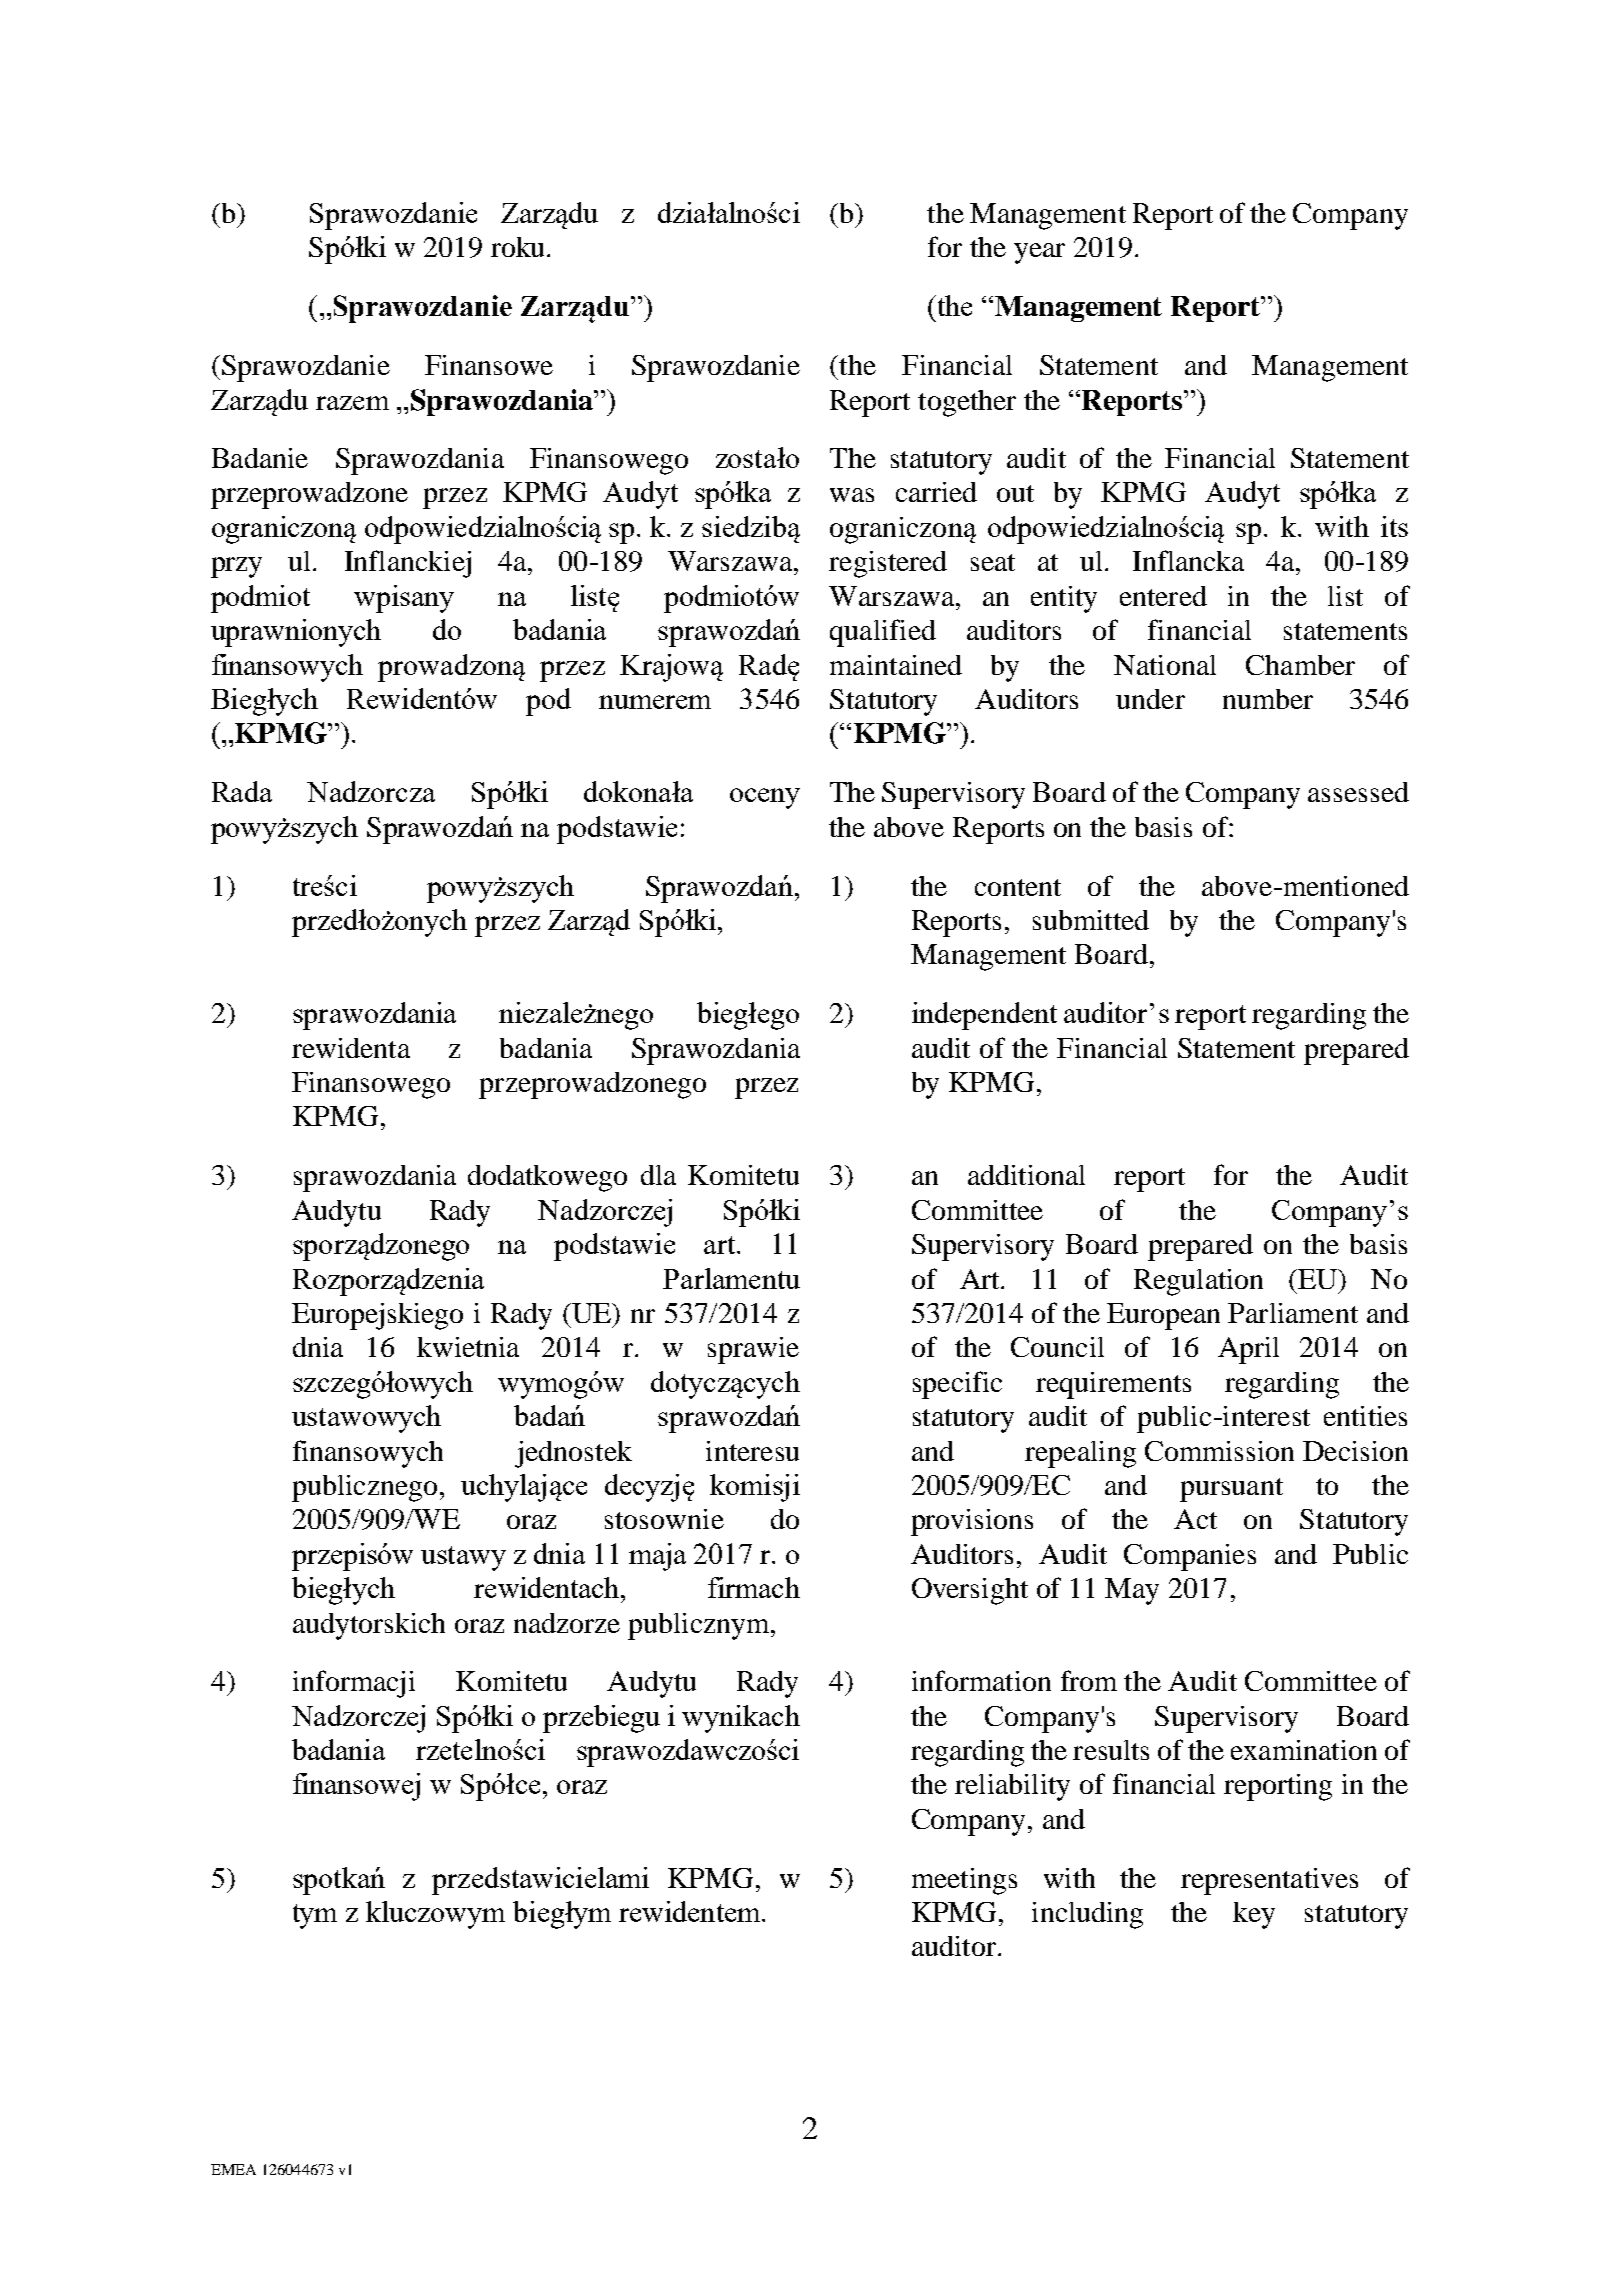 Image resolution: width=1619 pixels, height=2289 pixels. I want to click on tym, so click(315, 1916).
